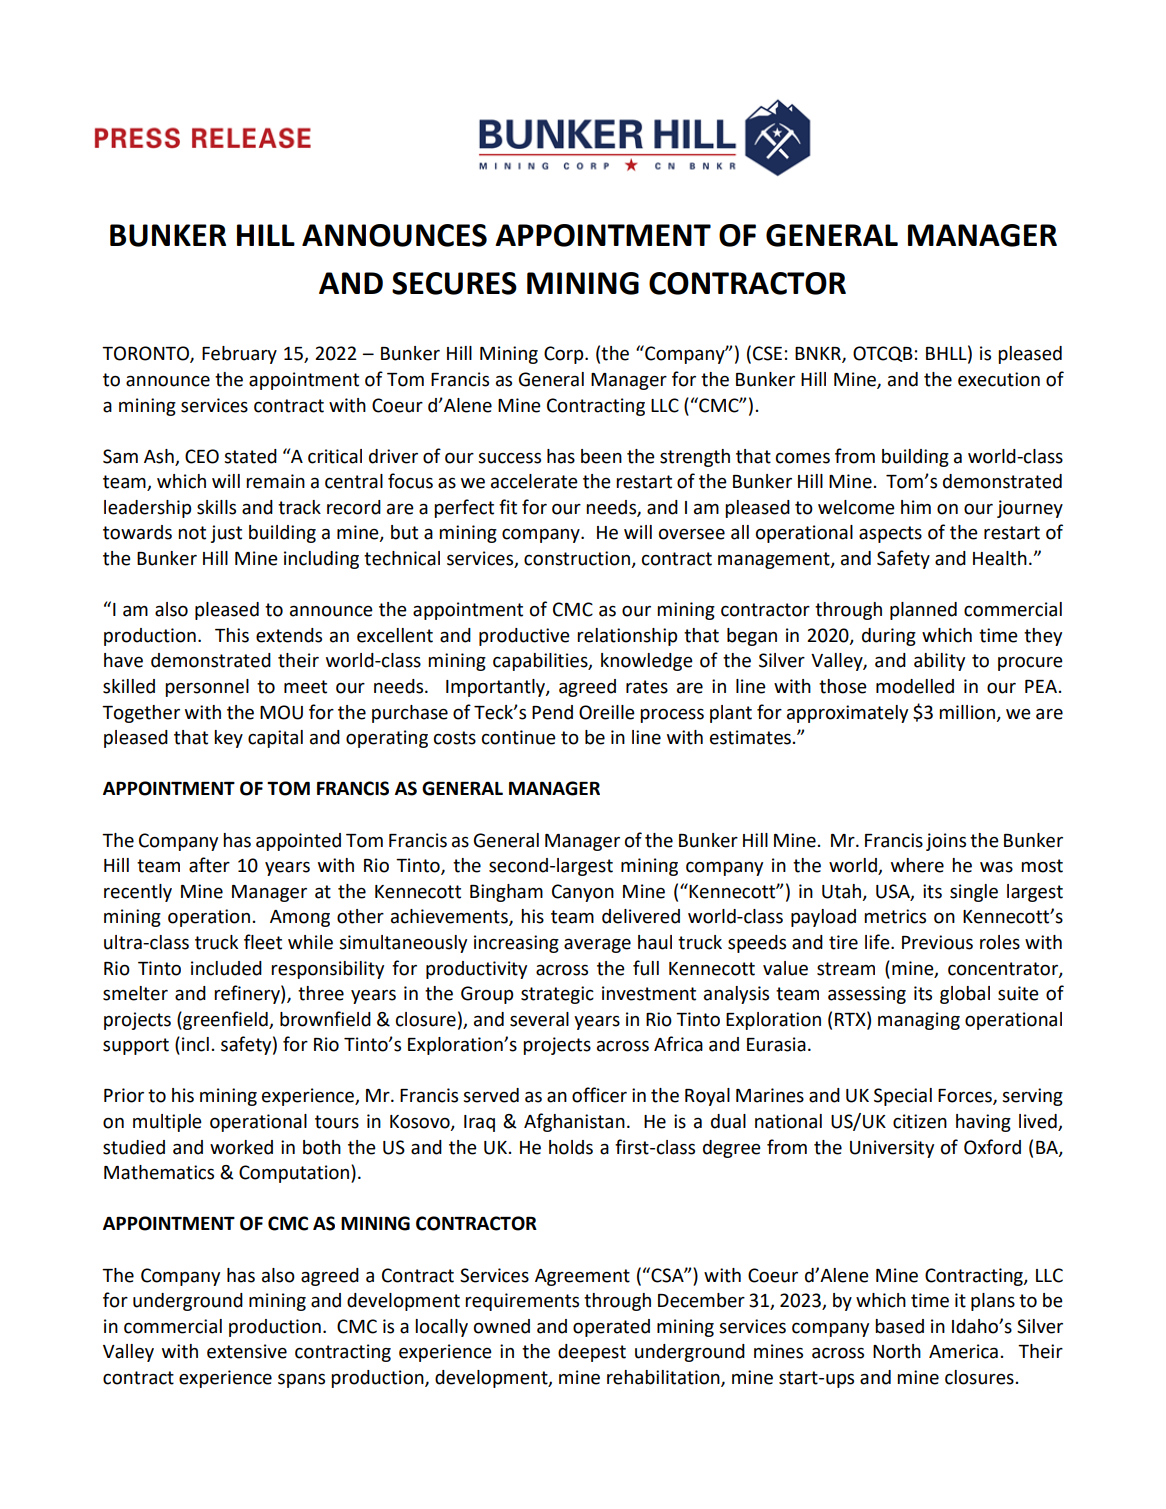 The image size is (1166, 1509). Describe the element at coordinates (232, 635) in the page. I see `This` at that location.
